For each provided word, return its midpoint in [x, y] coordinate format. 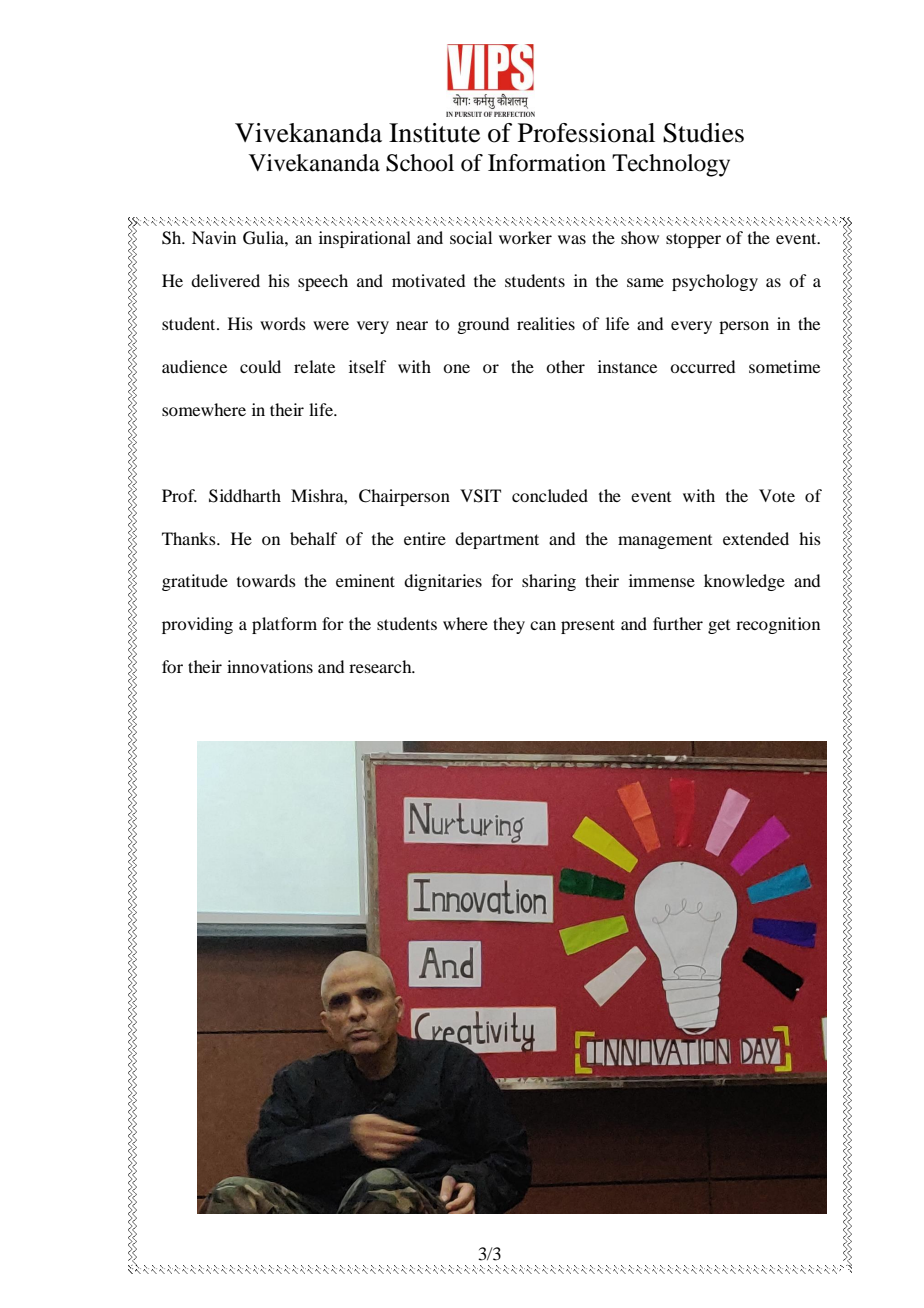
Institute [434, 133]
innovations [270, 666]
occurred [702, 366]
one [456, 368]
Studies [703, 133]
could [260, 366]
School [420, 163]
